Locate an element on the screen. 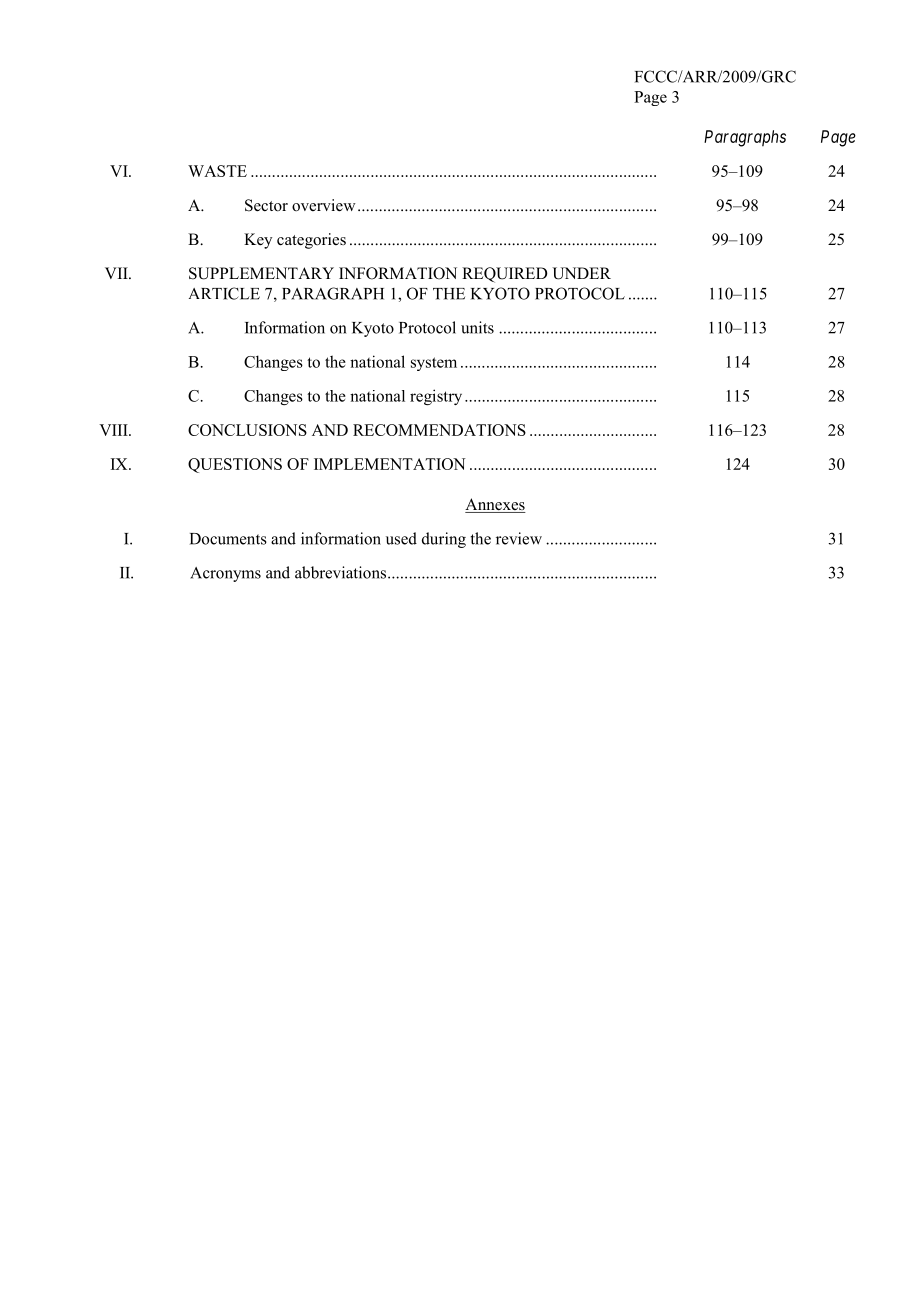 The image size is (924, 1308). RECOMMENDATIONS is located at coordinates (439, 430).
